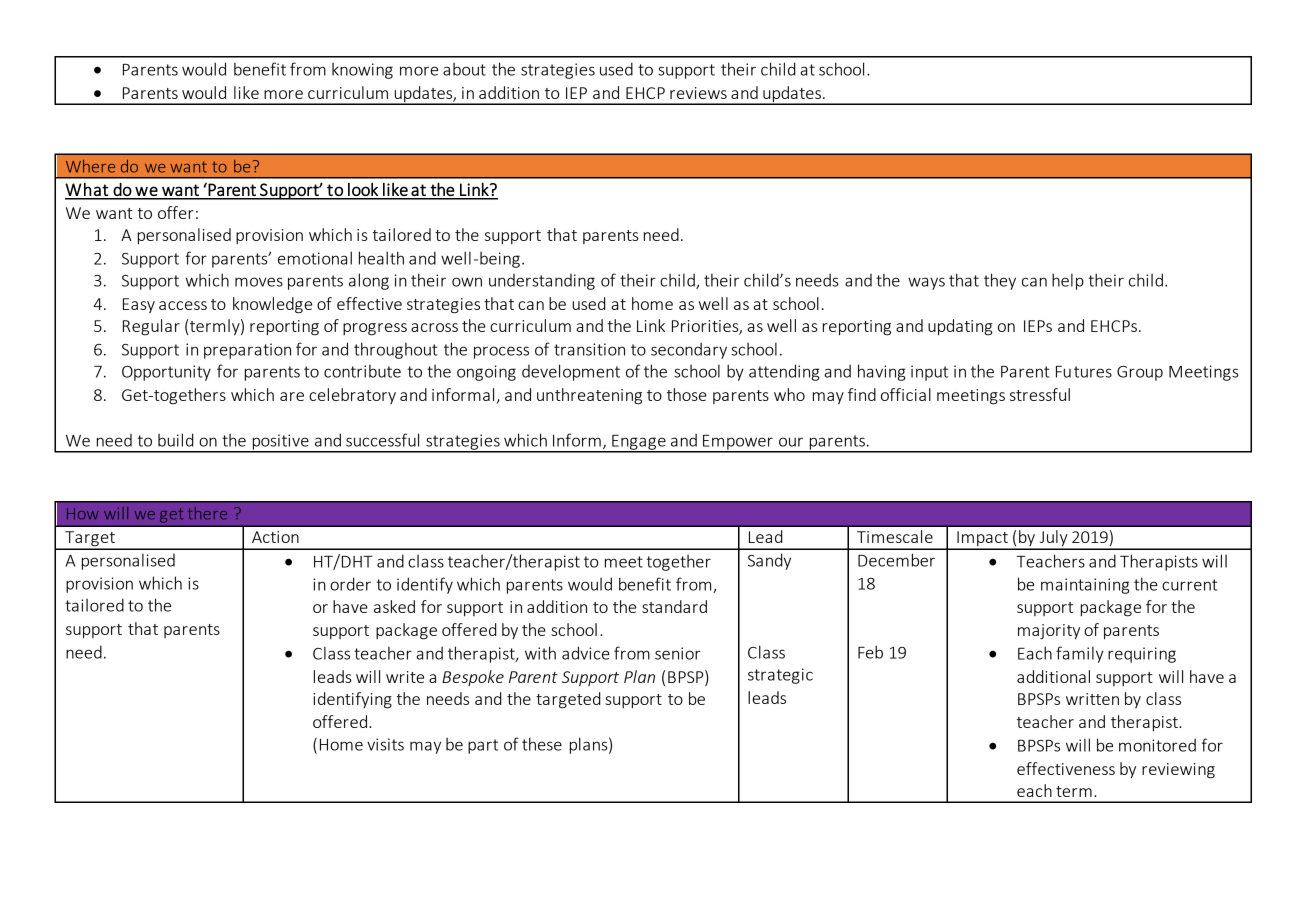 This screenshot has width=1308, height=924. What do you see at coordinates (769, 561) in the screenshot?
I see `Sandy` at bounding box center [769, 561].
